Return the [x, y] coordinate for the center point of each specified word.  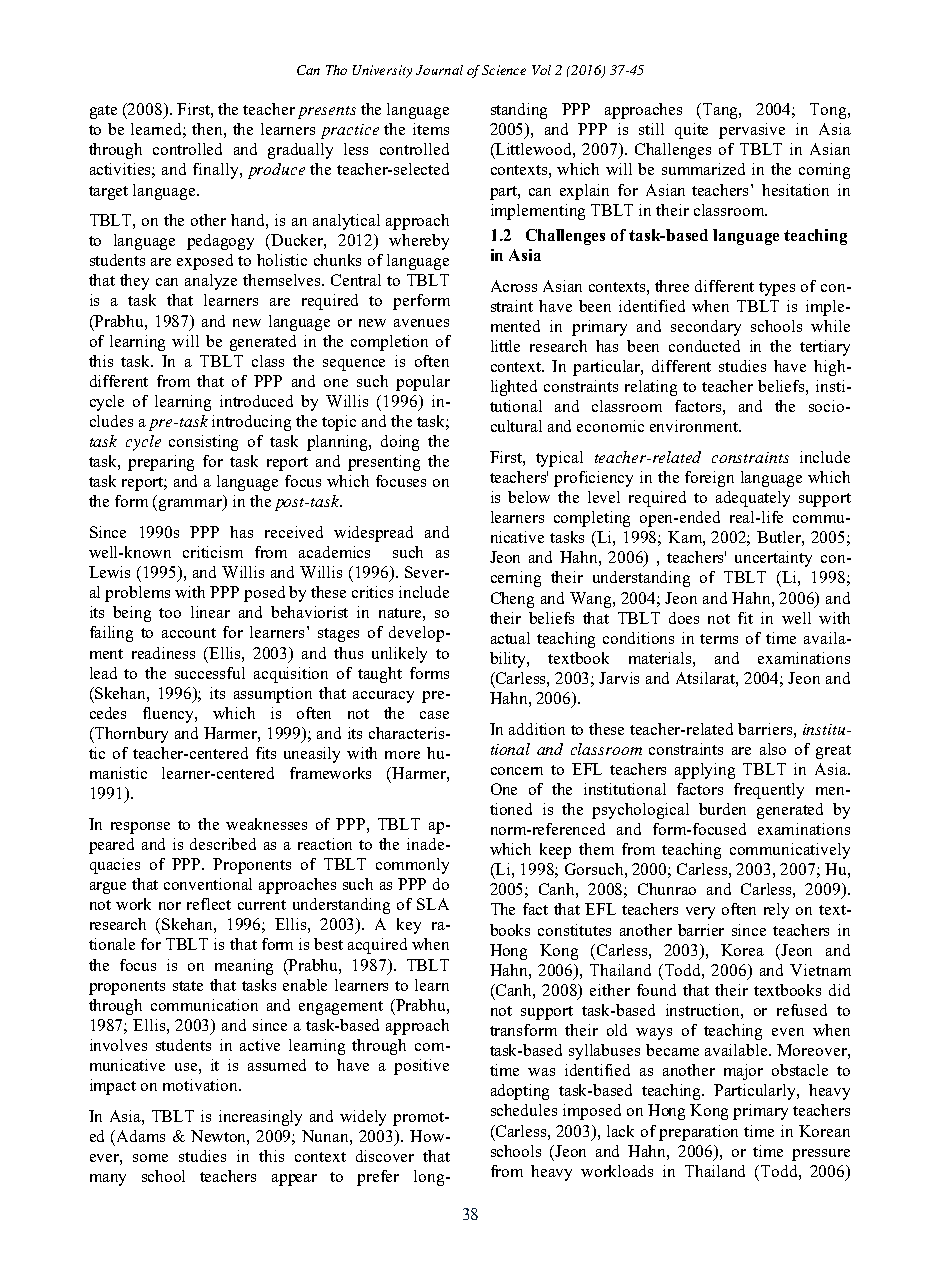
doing [400, 443]
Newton [220, 1137]
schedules [524, 1110]
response [140, 828]
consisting [203, 443]
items [431, 129]
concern [517, 771]
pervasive [752, 131]
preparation [698, 1133]
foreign [709, 479]
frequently [769, 791]
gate [103, 112]
